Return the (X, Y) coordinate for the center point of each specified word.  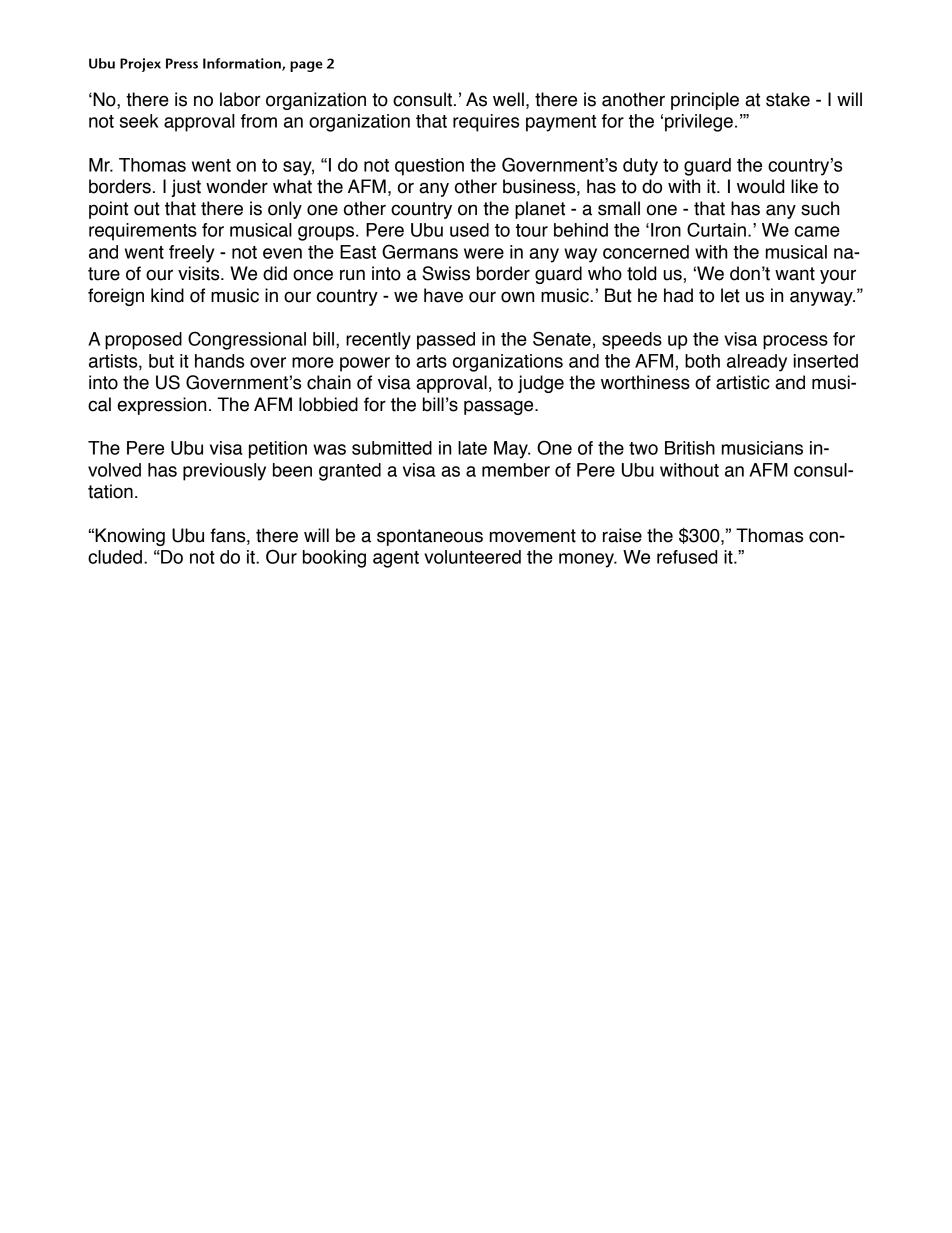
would (760, 186)
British (690, 448)
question (429, 167)
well (508, 99)
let (730, 295)
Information (243, 64)
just (186, 188)
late (472, 448)
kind (167, 295)
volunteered (472, 557)
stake (788, 99)
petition (278, 450)
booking (334, 559)
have (443, 295)
